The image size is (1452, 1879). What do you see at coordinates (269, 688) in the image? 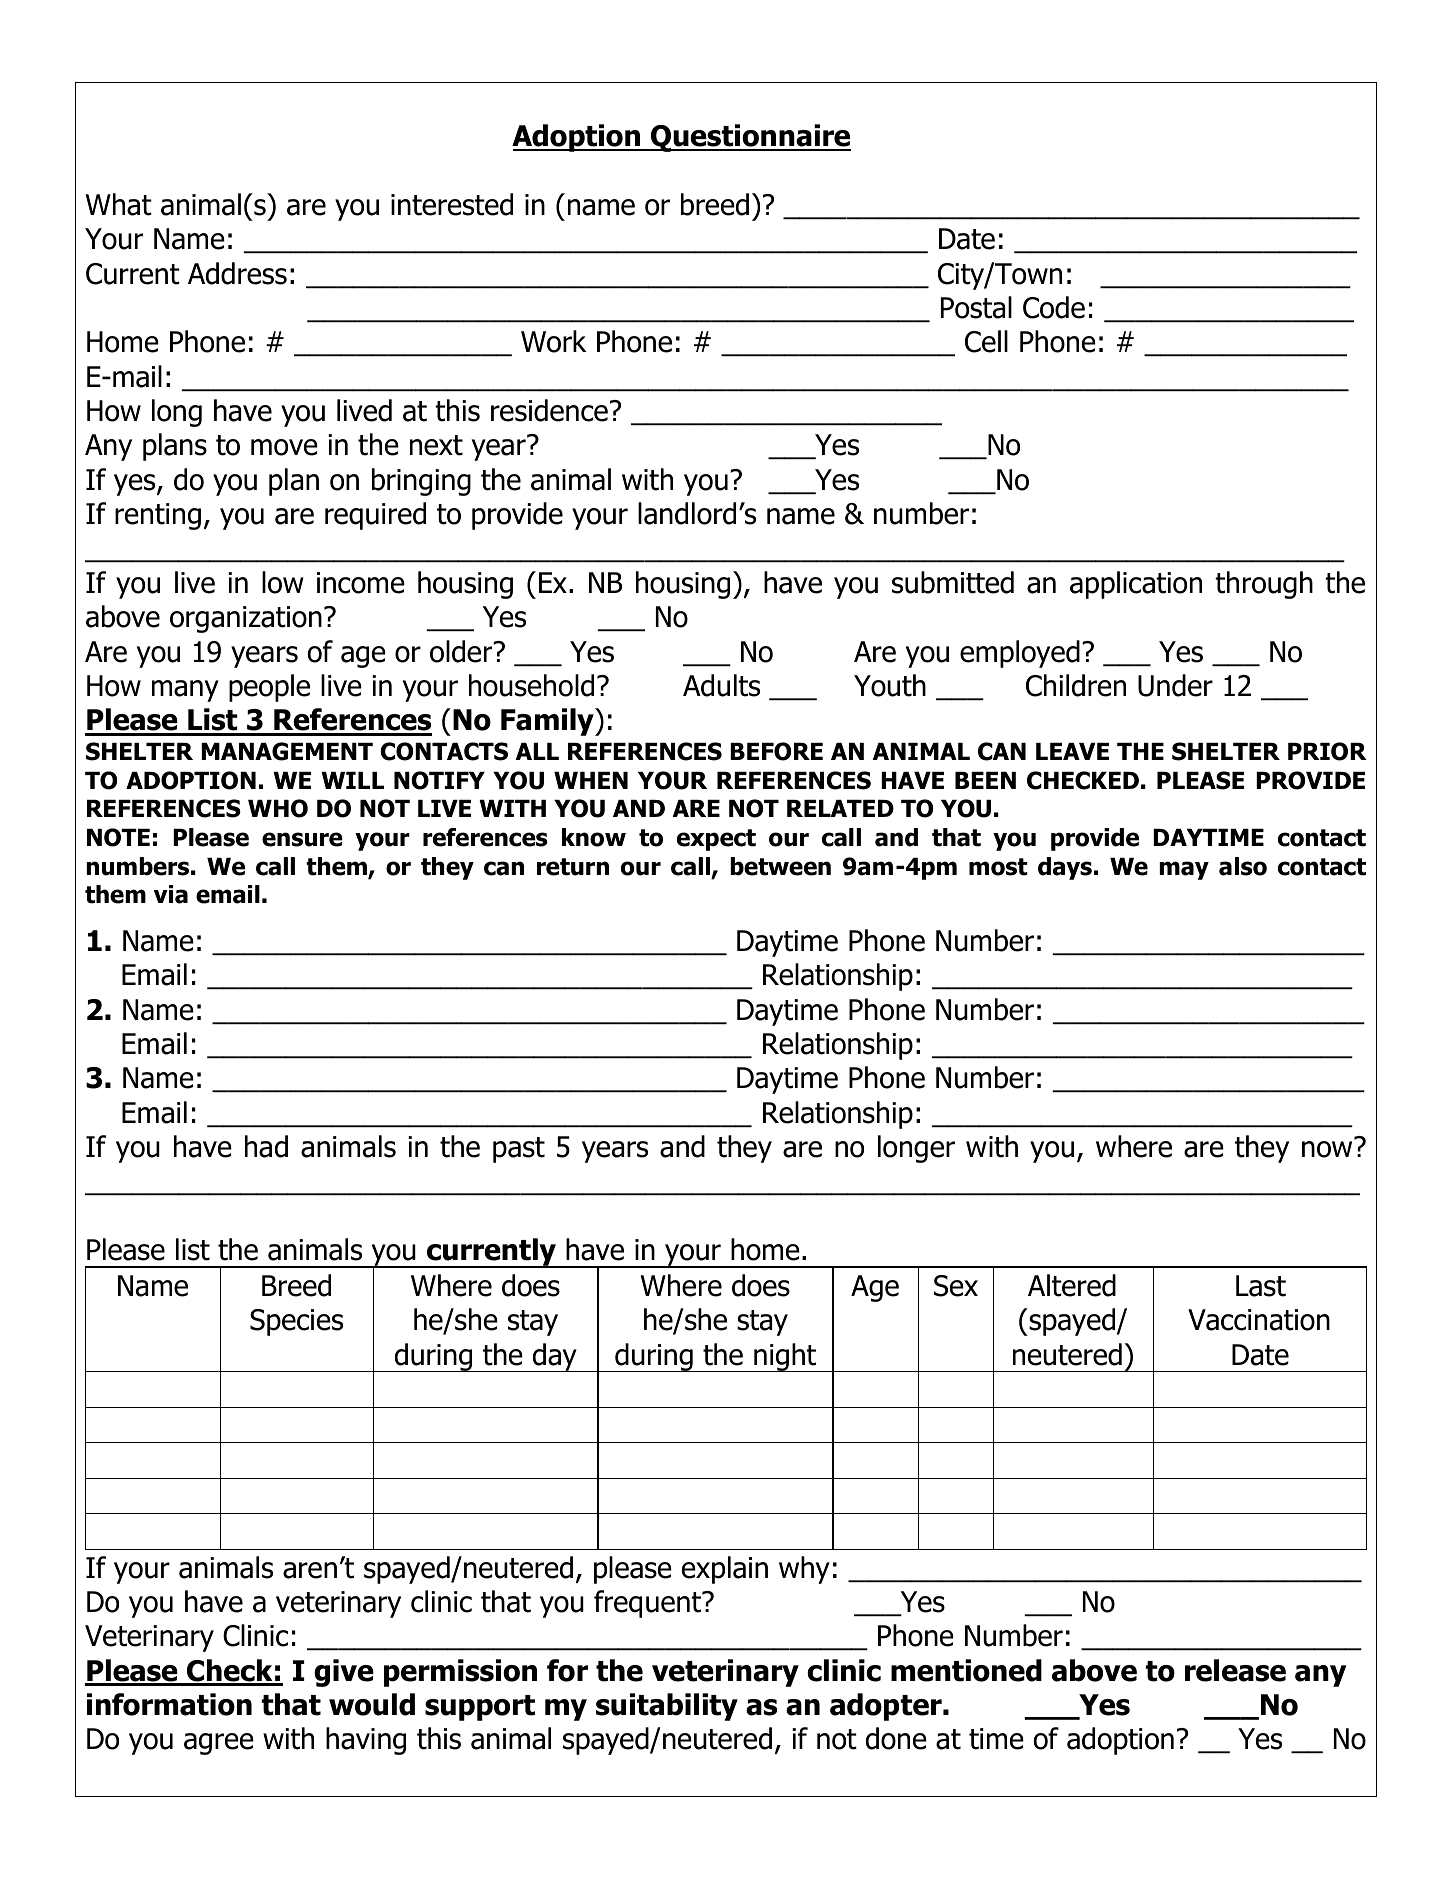
I see `people` at bounding box center [269, 688].
